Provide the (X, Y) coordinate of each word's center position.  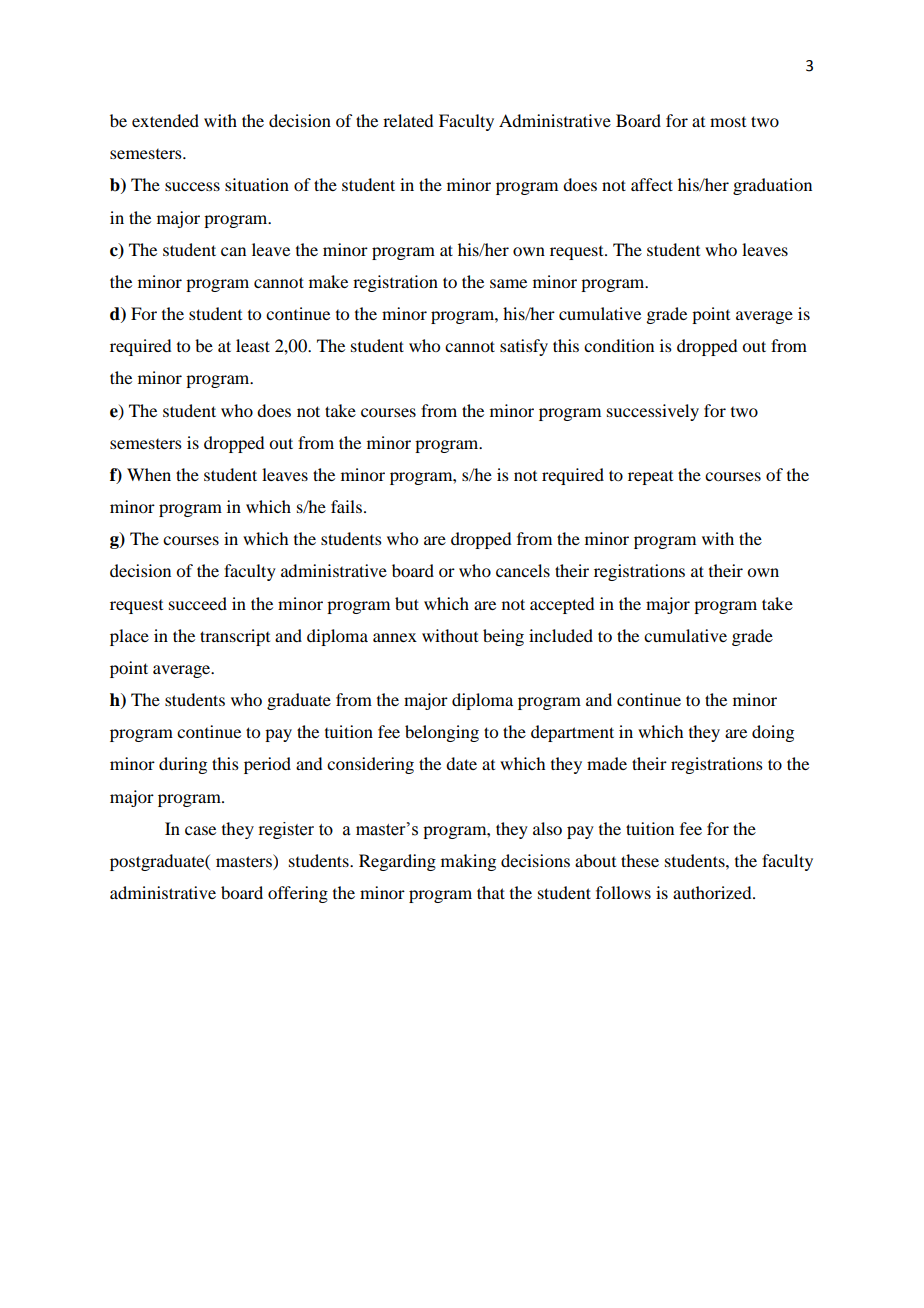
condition (619, 345)
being (503, 637)
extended (165, 120)
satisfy (524, 347)
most (728, 122)
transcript (235, 637)
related (408, 120)
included (561, 635)
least (253, 345)
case (200, 830)
